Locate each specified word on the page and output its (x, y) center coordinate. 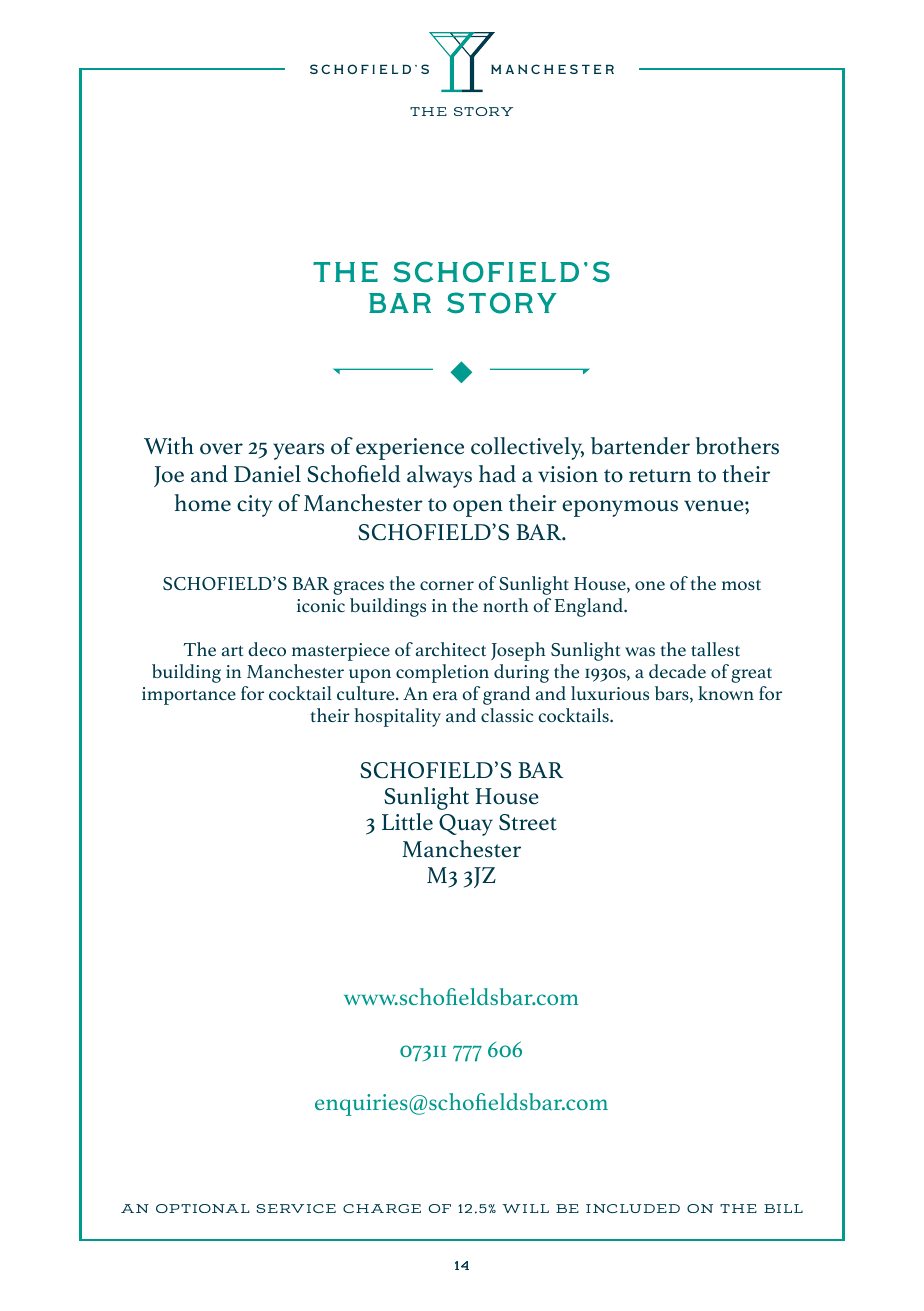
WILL (525, 1208)
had (497, 474)
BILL (783, 1208)
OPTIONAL (203, 1208)
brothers (737, 446)
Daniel (267, 474)
